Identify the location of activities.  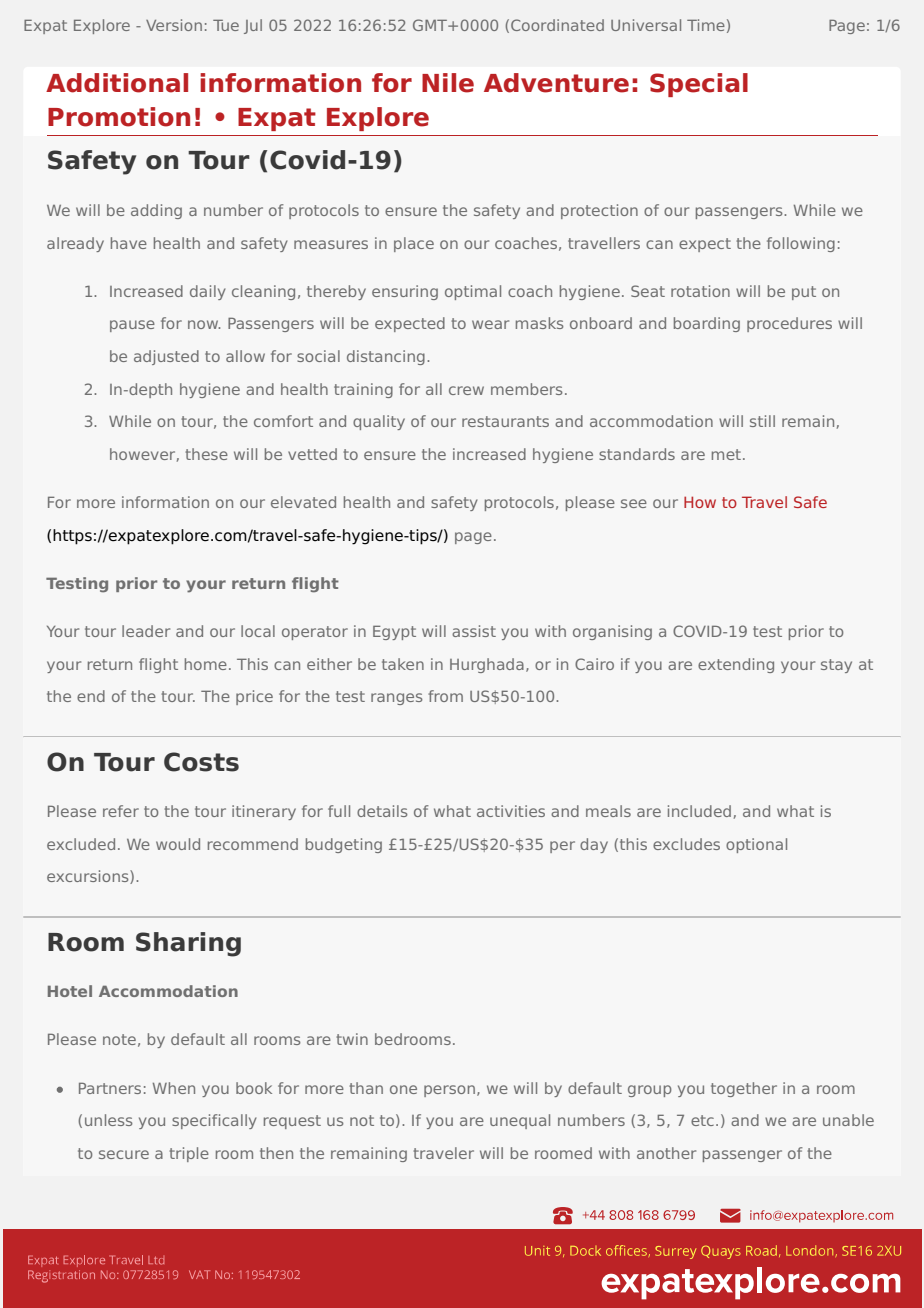
(511, 811).
